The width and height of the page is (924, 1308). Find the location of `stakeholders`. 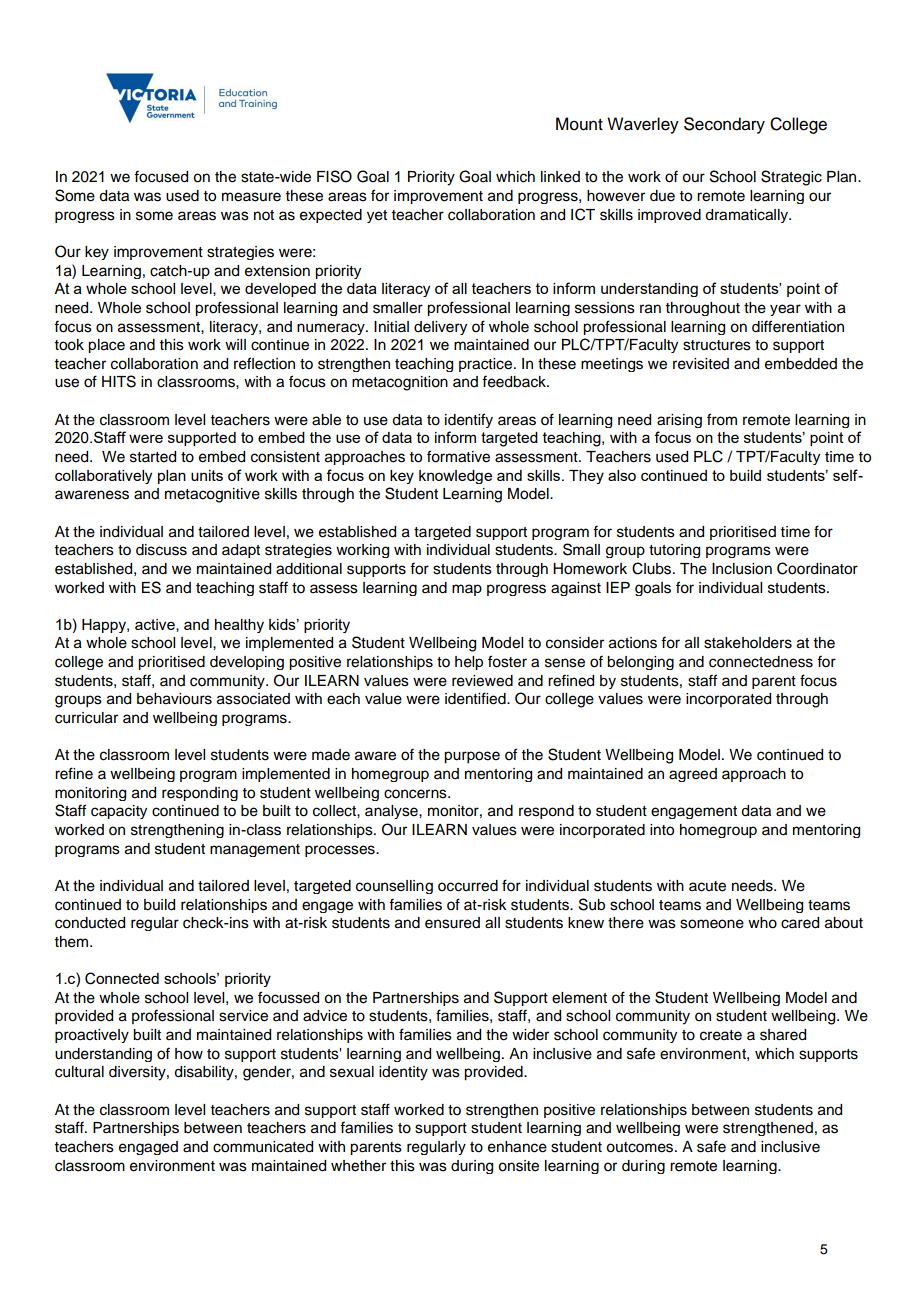

stakeholders is located at coordinates (748, 643).
